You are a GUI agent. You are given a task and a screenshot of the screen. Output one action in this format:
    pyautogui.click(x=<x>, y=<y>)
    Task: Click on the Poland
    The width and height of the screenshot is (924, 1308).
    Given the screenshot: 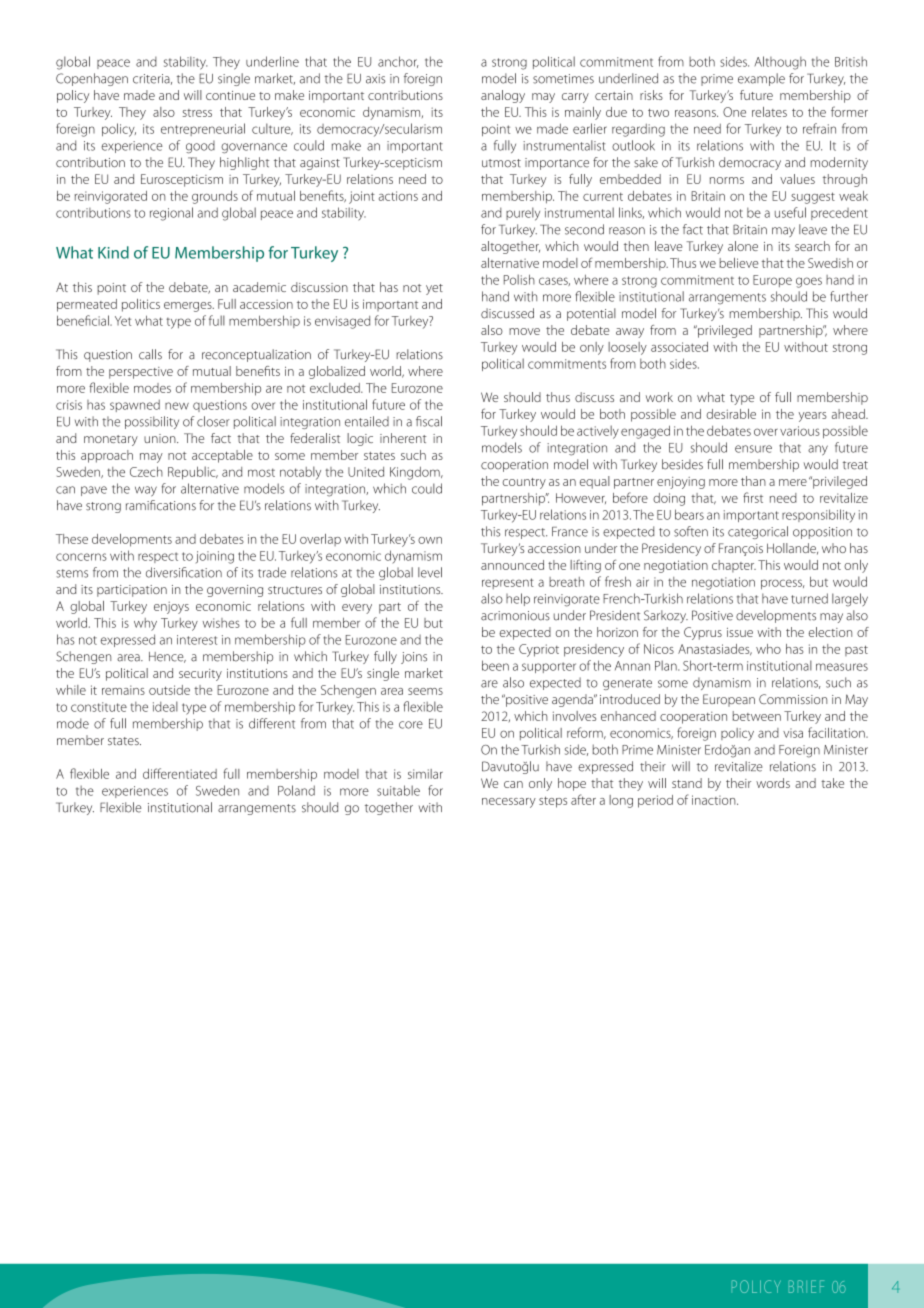 What is the action you would take?
    pyautogui.click(x=296, y=790)
